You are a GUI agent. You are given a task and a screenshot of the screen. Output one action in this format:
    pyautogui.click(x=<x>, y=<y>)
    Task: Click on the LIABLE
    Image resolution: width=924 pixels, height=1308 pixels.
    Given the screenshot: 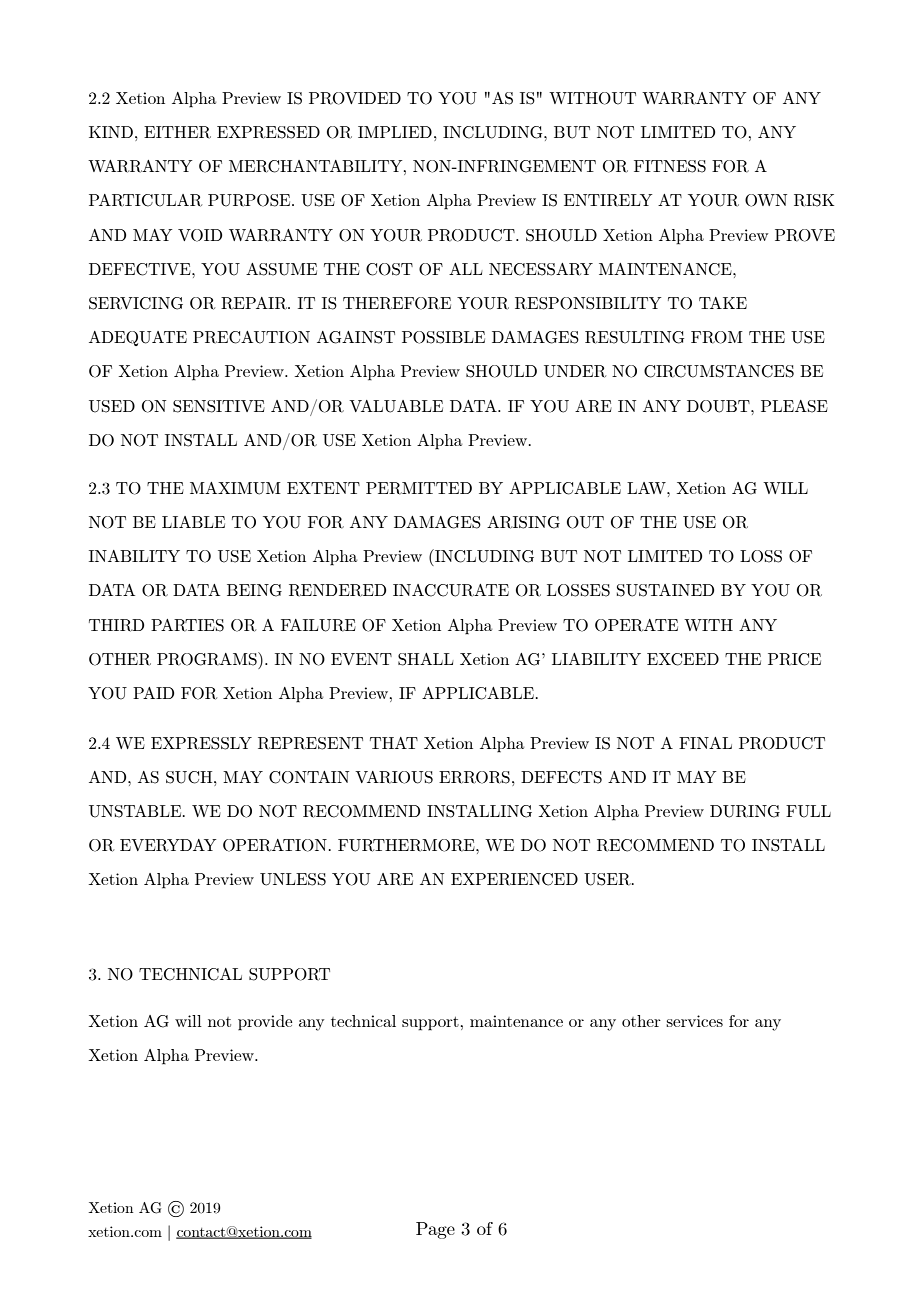 What is the action you would take?
    pyautogui.click(x=193, y=522)
